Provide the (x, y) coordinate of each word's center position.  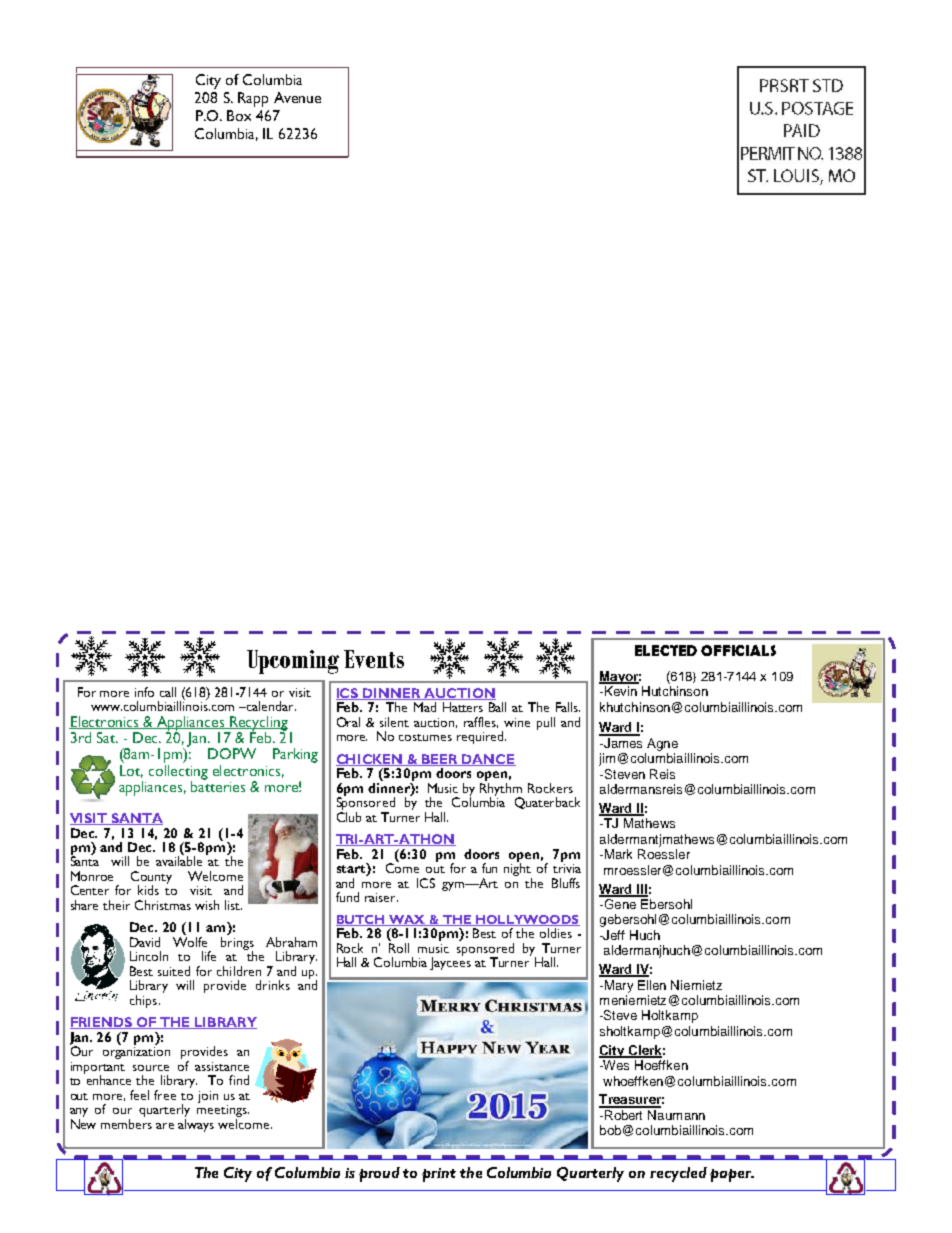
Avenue (297, 97)
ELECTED (666, 650)
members (126, 1124)
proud (379, 1174)
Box (239, 115)
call (168, 692)
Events (374, 659)
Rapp (253, 99)
